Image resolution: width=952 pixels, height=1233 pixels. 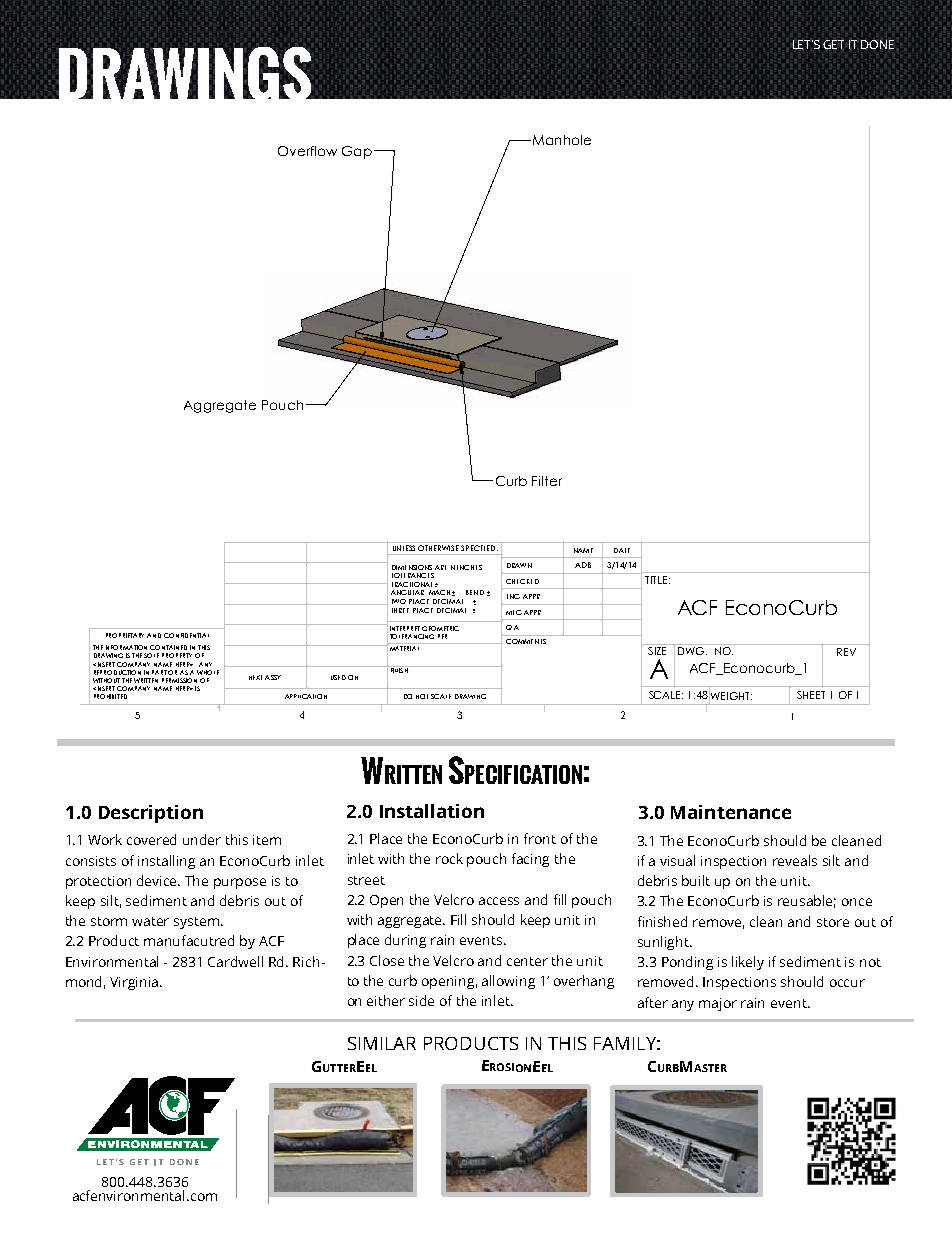 I want to click on DATE, so click(x=622, y=550).
